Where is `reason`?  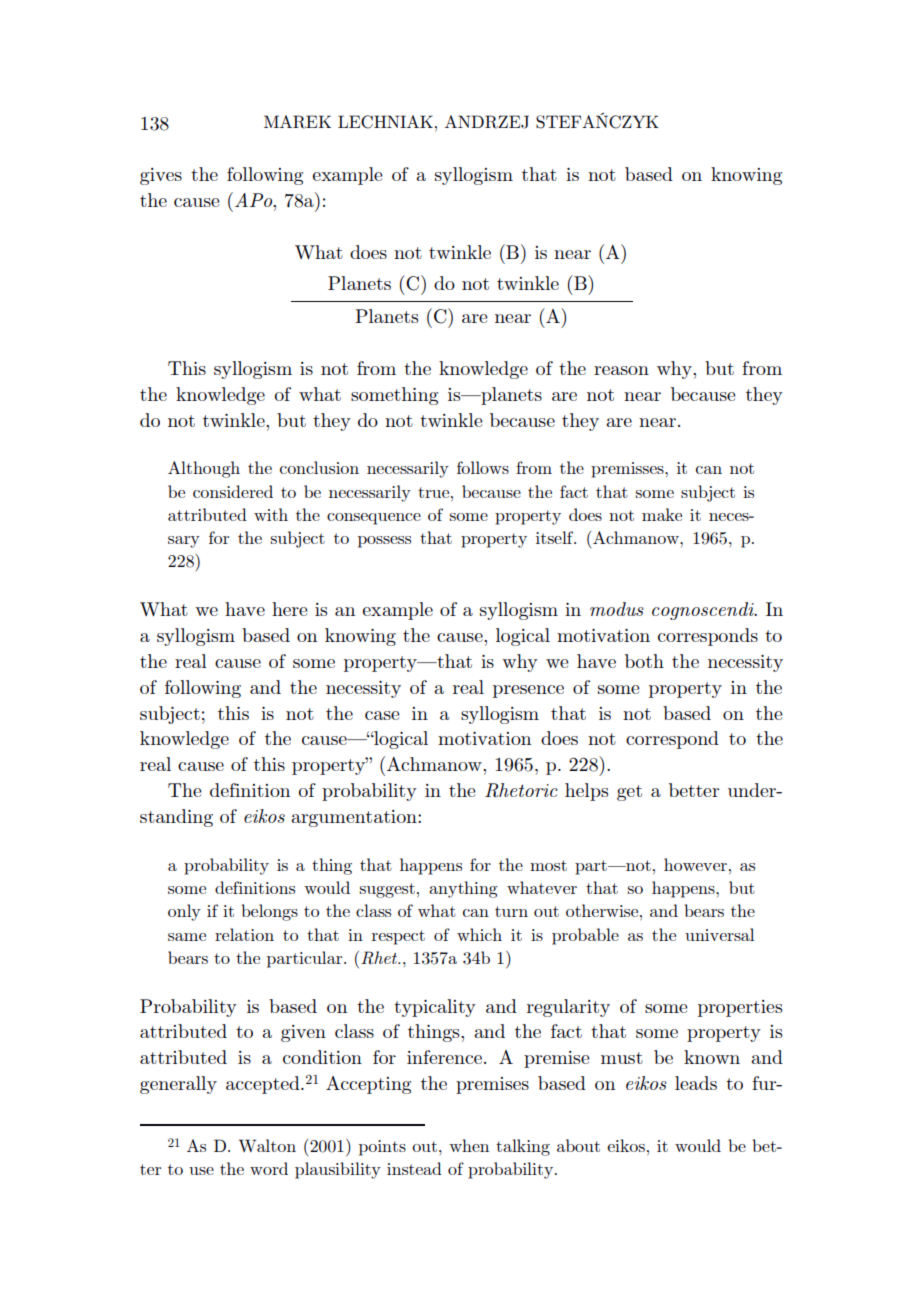
reason is located at coordinates (621, 370).
